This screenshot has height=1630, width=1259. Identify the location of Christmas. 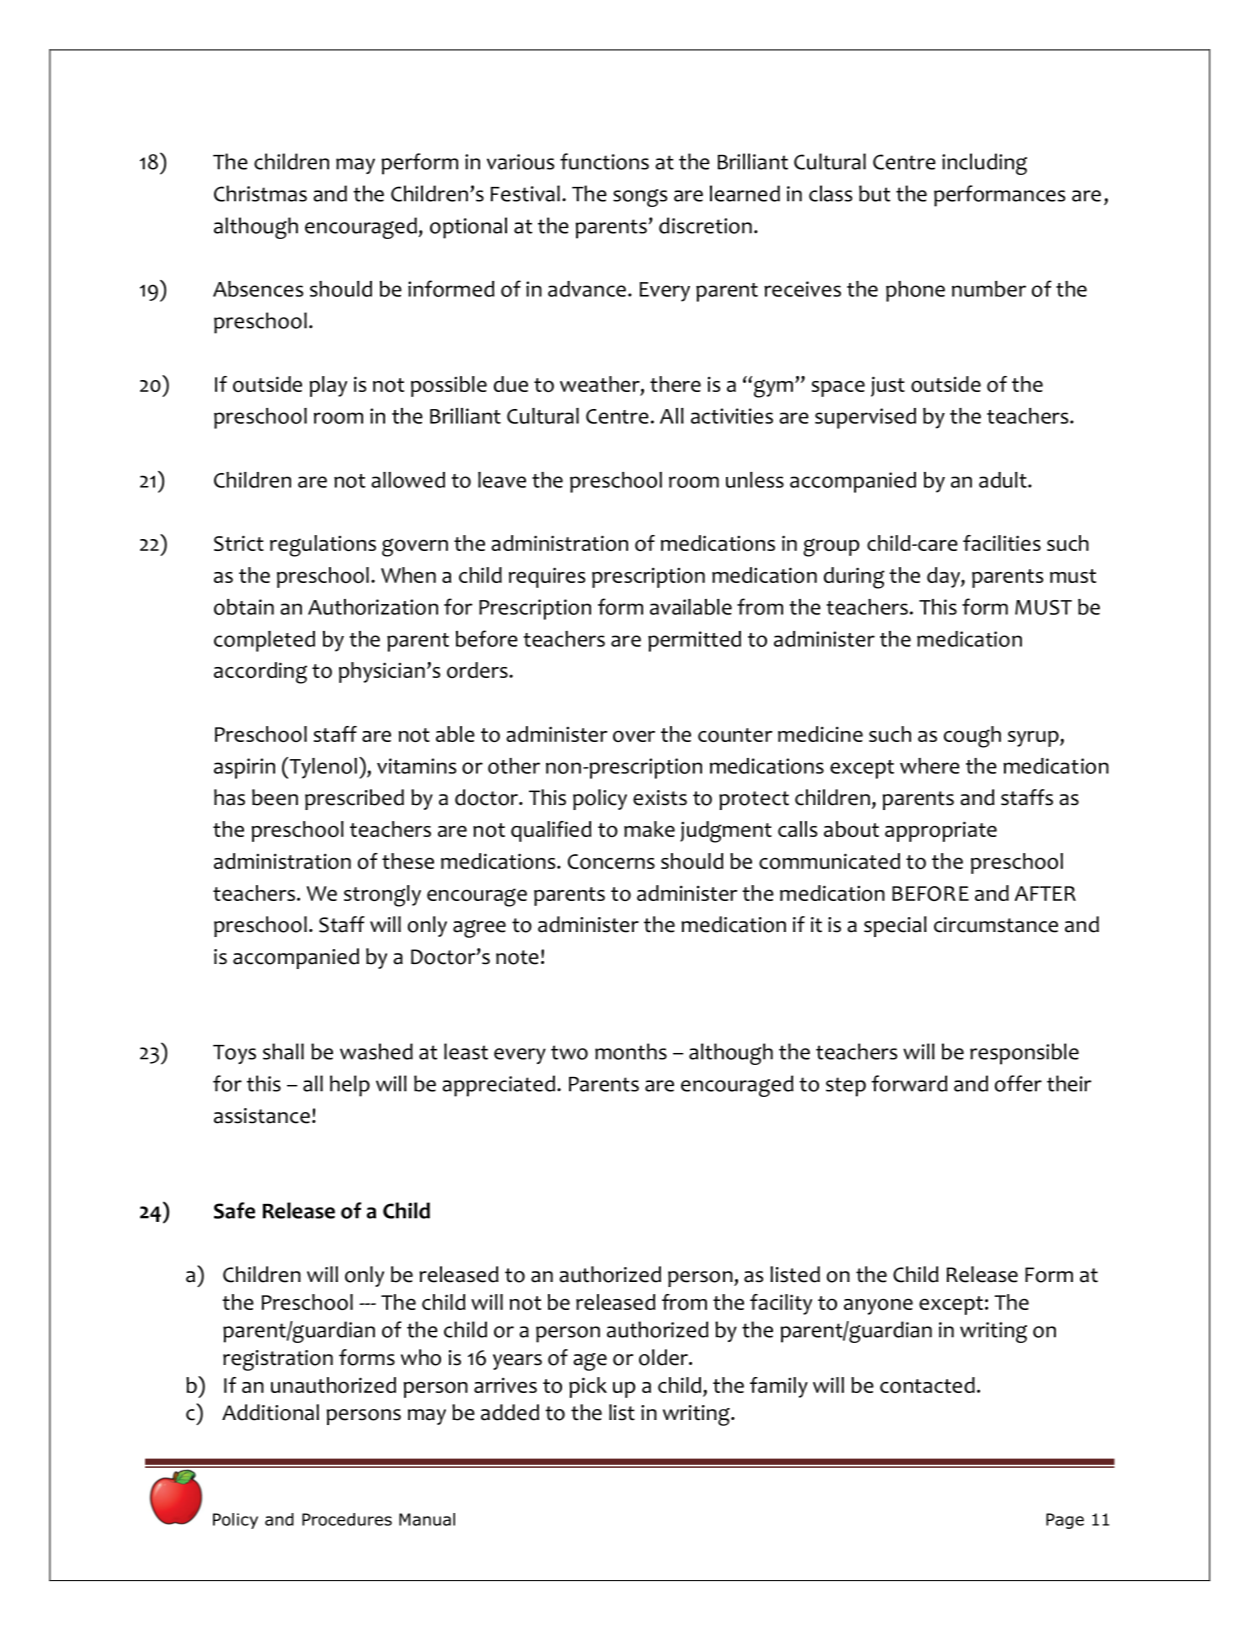
(260, 193).
